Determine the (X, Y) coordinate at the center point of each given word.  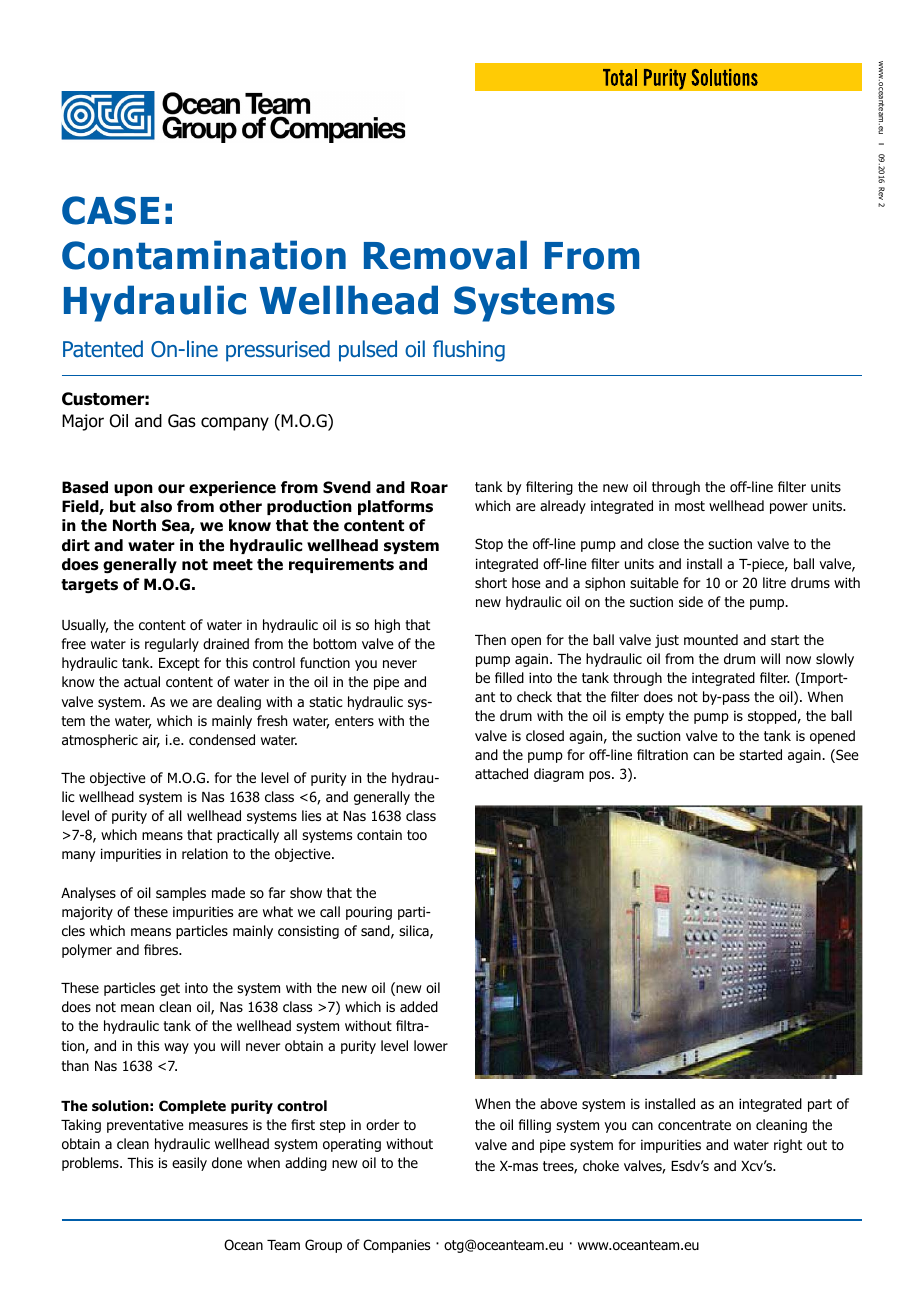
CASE (110, 210)
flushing (469, 351)
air (151, 741)
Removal (445, 255)
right (788, 1146)
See (846, 756)
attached (501, 773)
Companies (396, 1246)
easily (189, 1164)
